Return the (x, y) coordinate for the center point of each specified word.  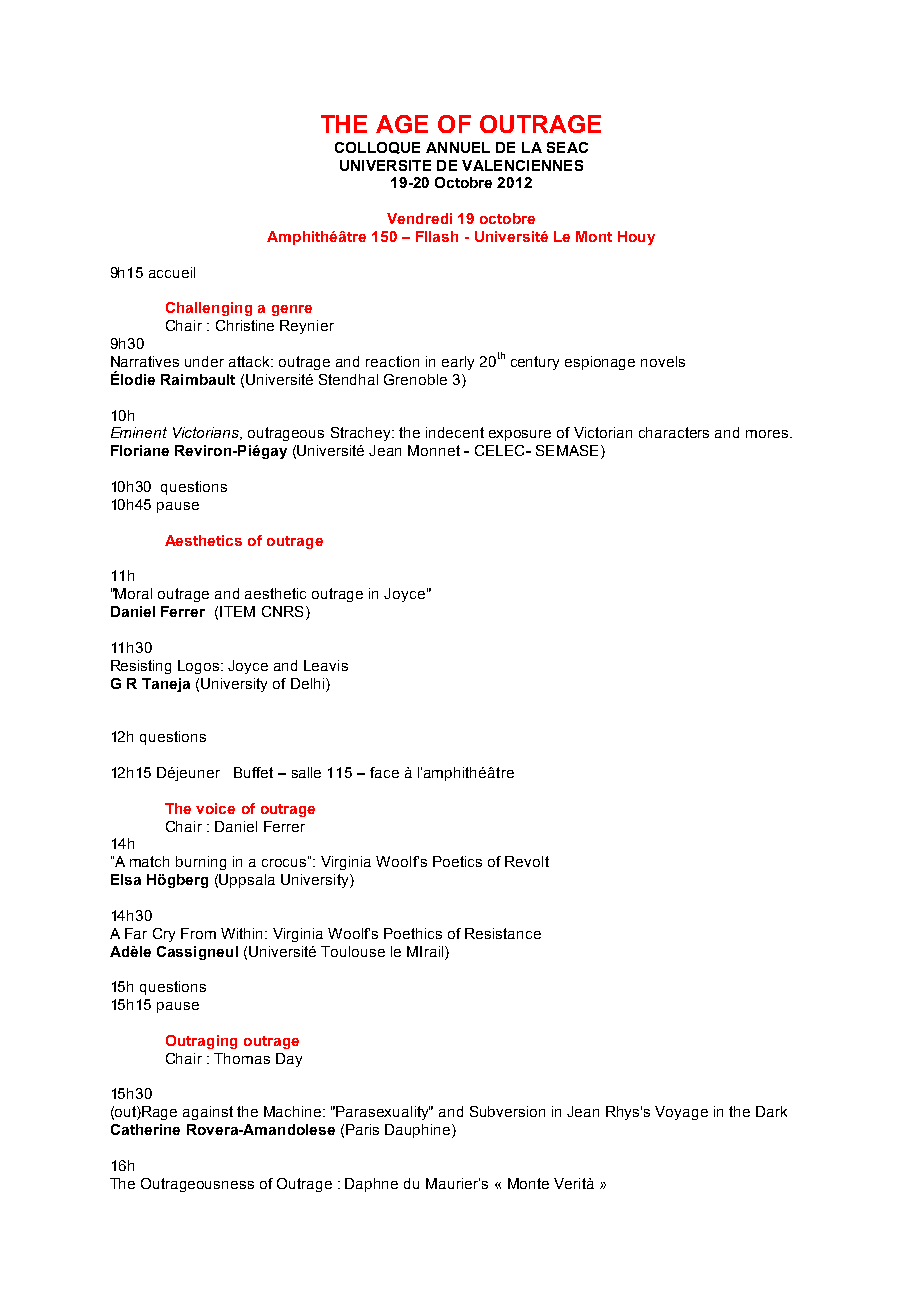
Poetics (457, 861)
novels (663, 361)
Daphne (371, 1185)
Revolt (527, 861)
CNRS (282, 611)
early (458, 363)
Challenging (209, 309)
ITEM (237, 611)
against (208, 1113)
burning (201, 863)
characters (674, 432)
